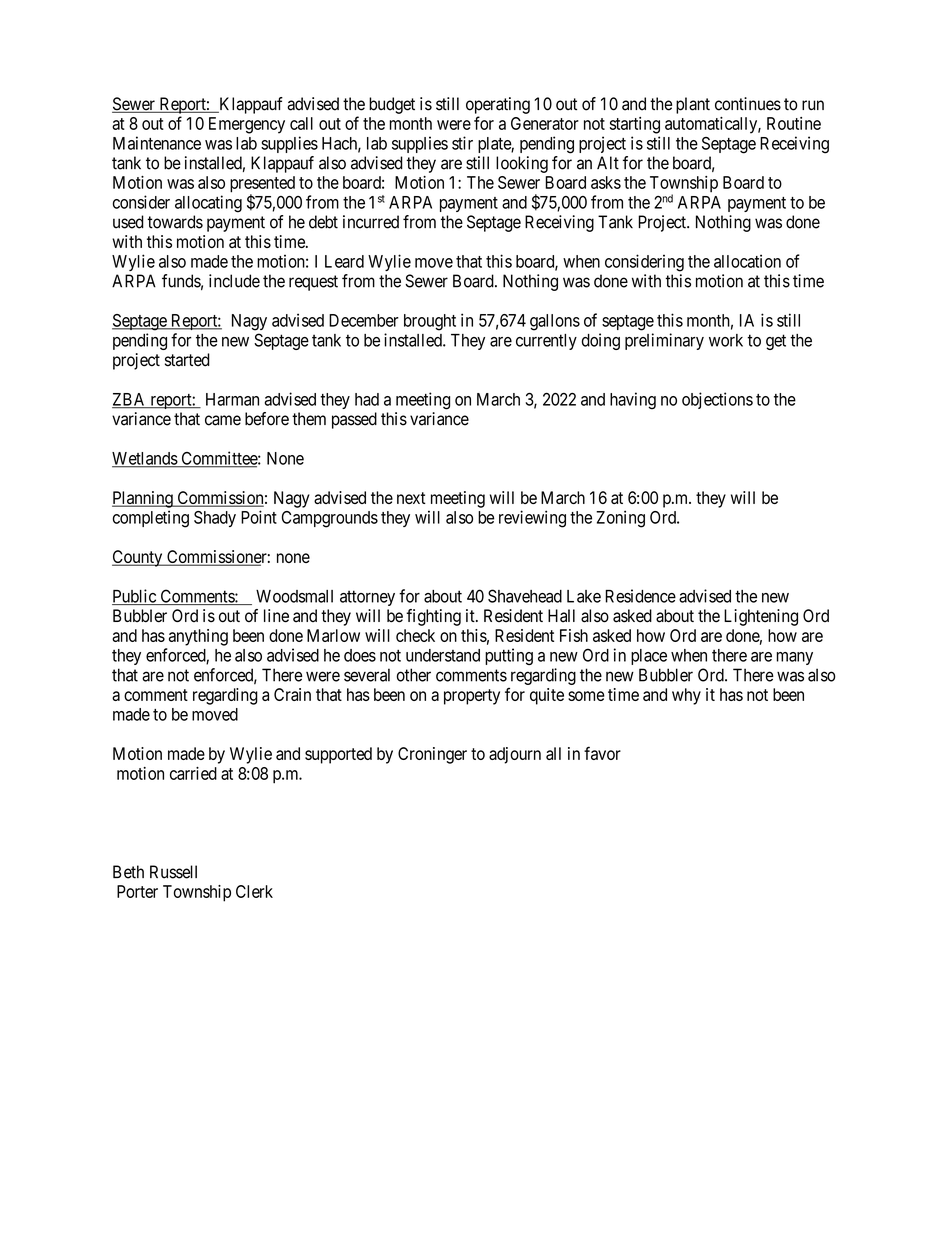 The image size is (952, 1233). I want to click on next, so click(411, 498).
